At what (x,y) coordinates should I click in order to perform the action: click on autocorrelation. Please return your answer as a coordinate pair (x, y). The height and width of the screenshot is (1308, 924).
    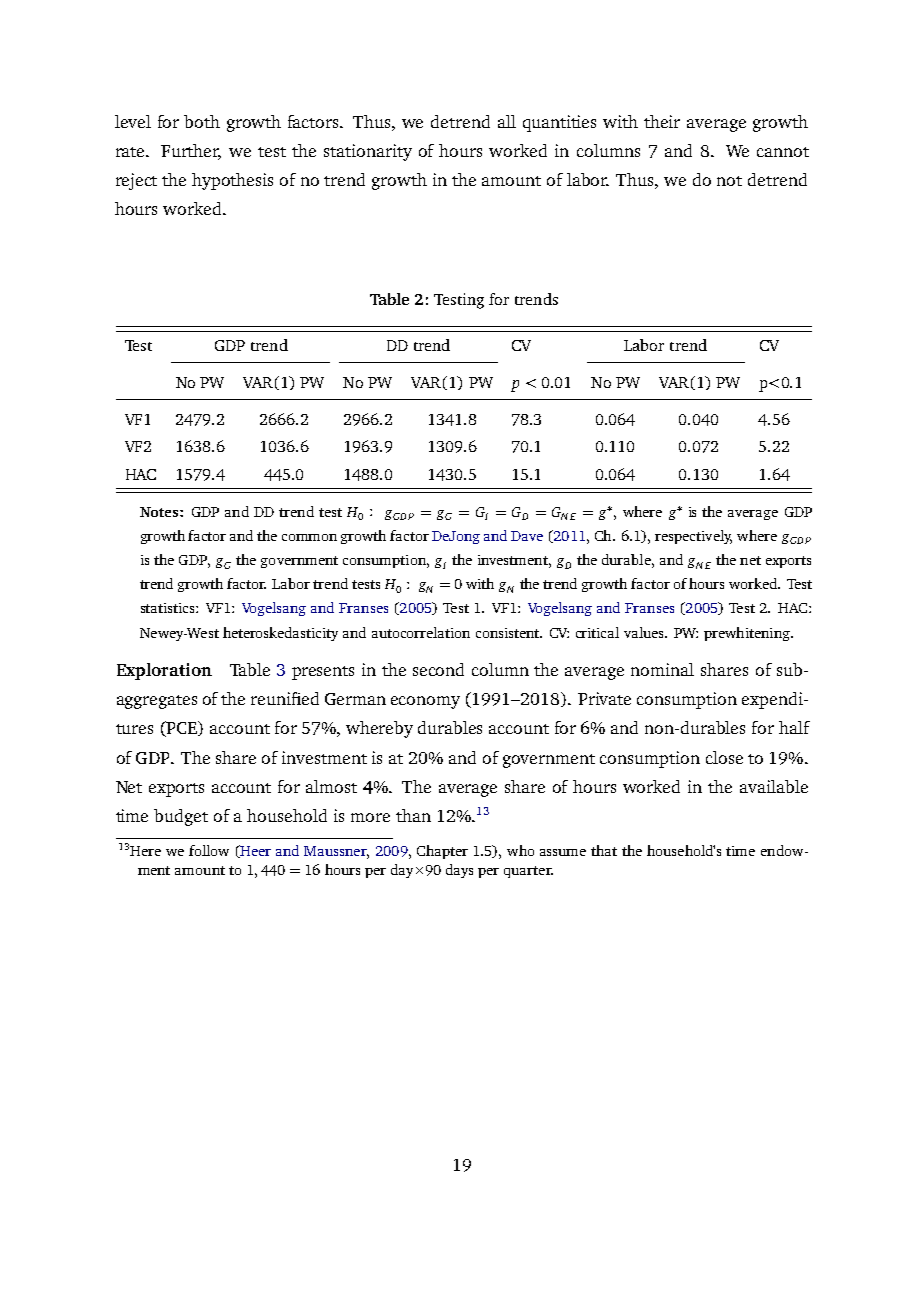
    Looking at the image, I should click on (421, 632).
